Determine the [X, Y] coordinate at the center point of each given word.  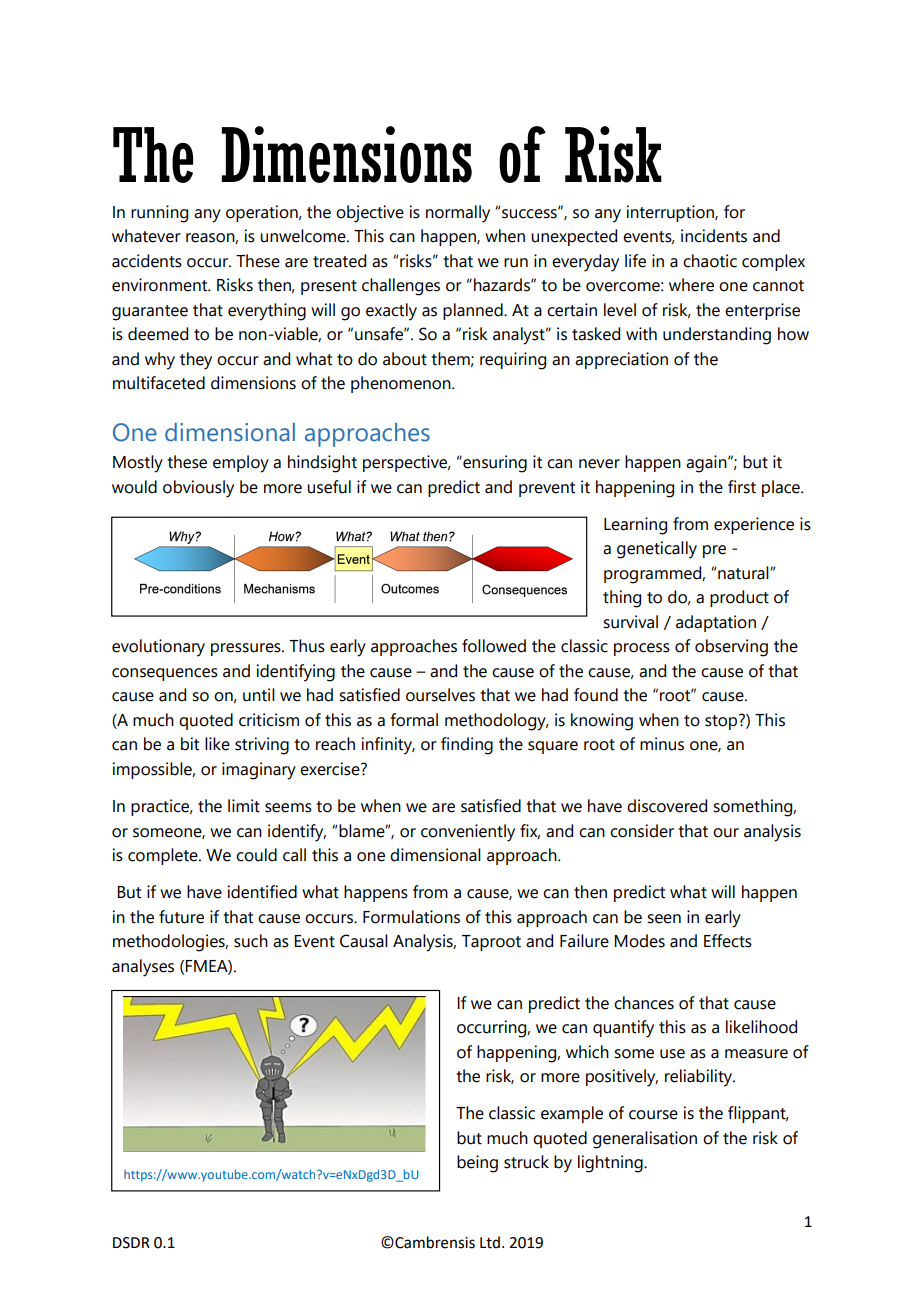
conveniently [468, 833]
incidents [714, 236]
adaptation [716, 623]
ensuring [494, 464]
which [587, 1052]
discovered [667, 806]
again [707, 464]
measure [756, 1054]
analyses [143, 968]
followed [494, 646]
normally [458, 214]
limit [244, 806]
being [477, 1164]
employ [241, 464]
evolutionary [158, 648]
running [159, 214]
